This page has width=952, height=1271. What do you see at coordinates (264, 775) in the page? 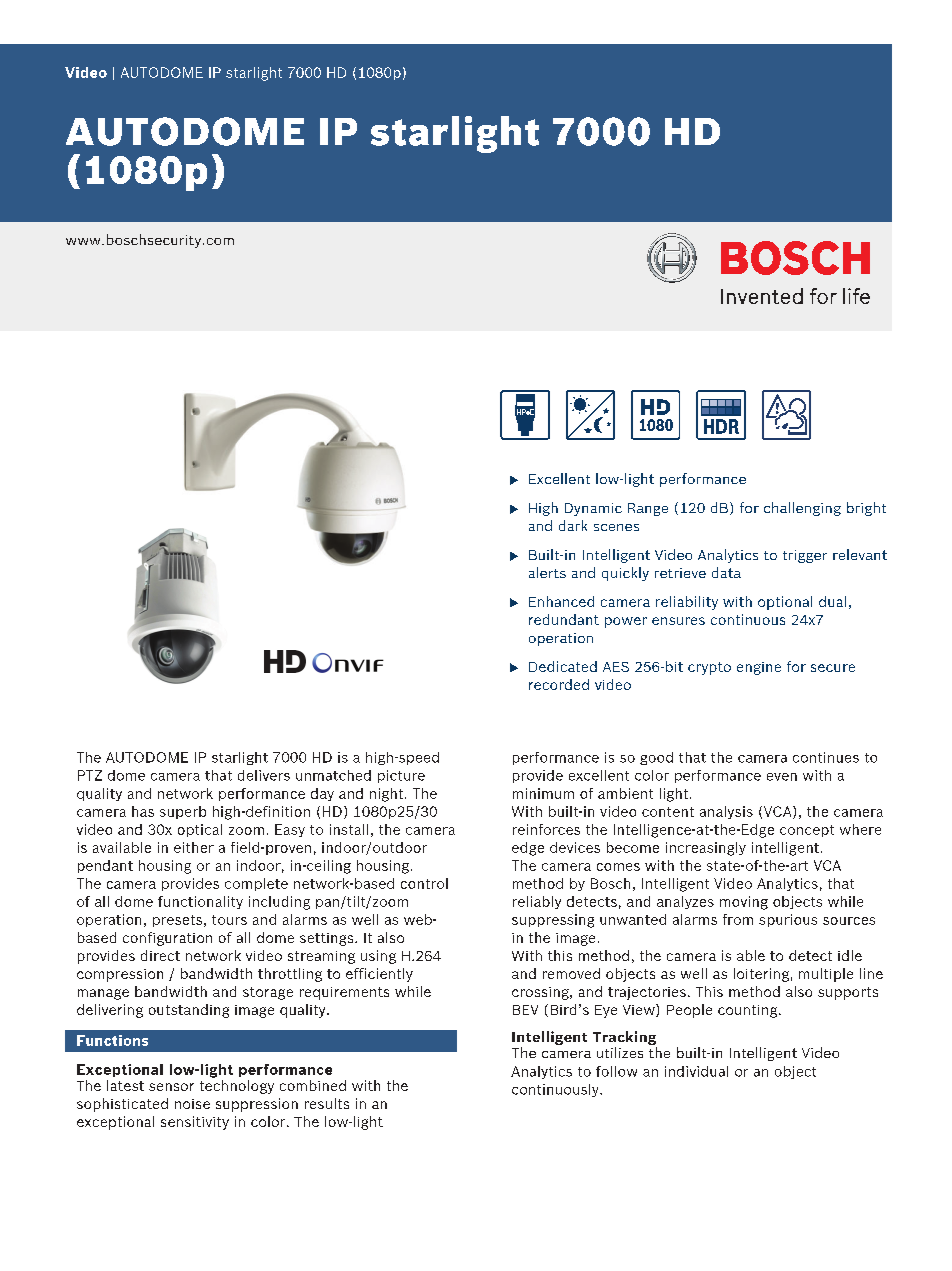
I see `delivers` at bounding box center [264, 775].
